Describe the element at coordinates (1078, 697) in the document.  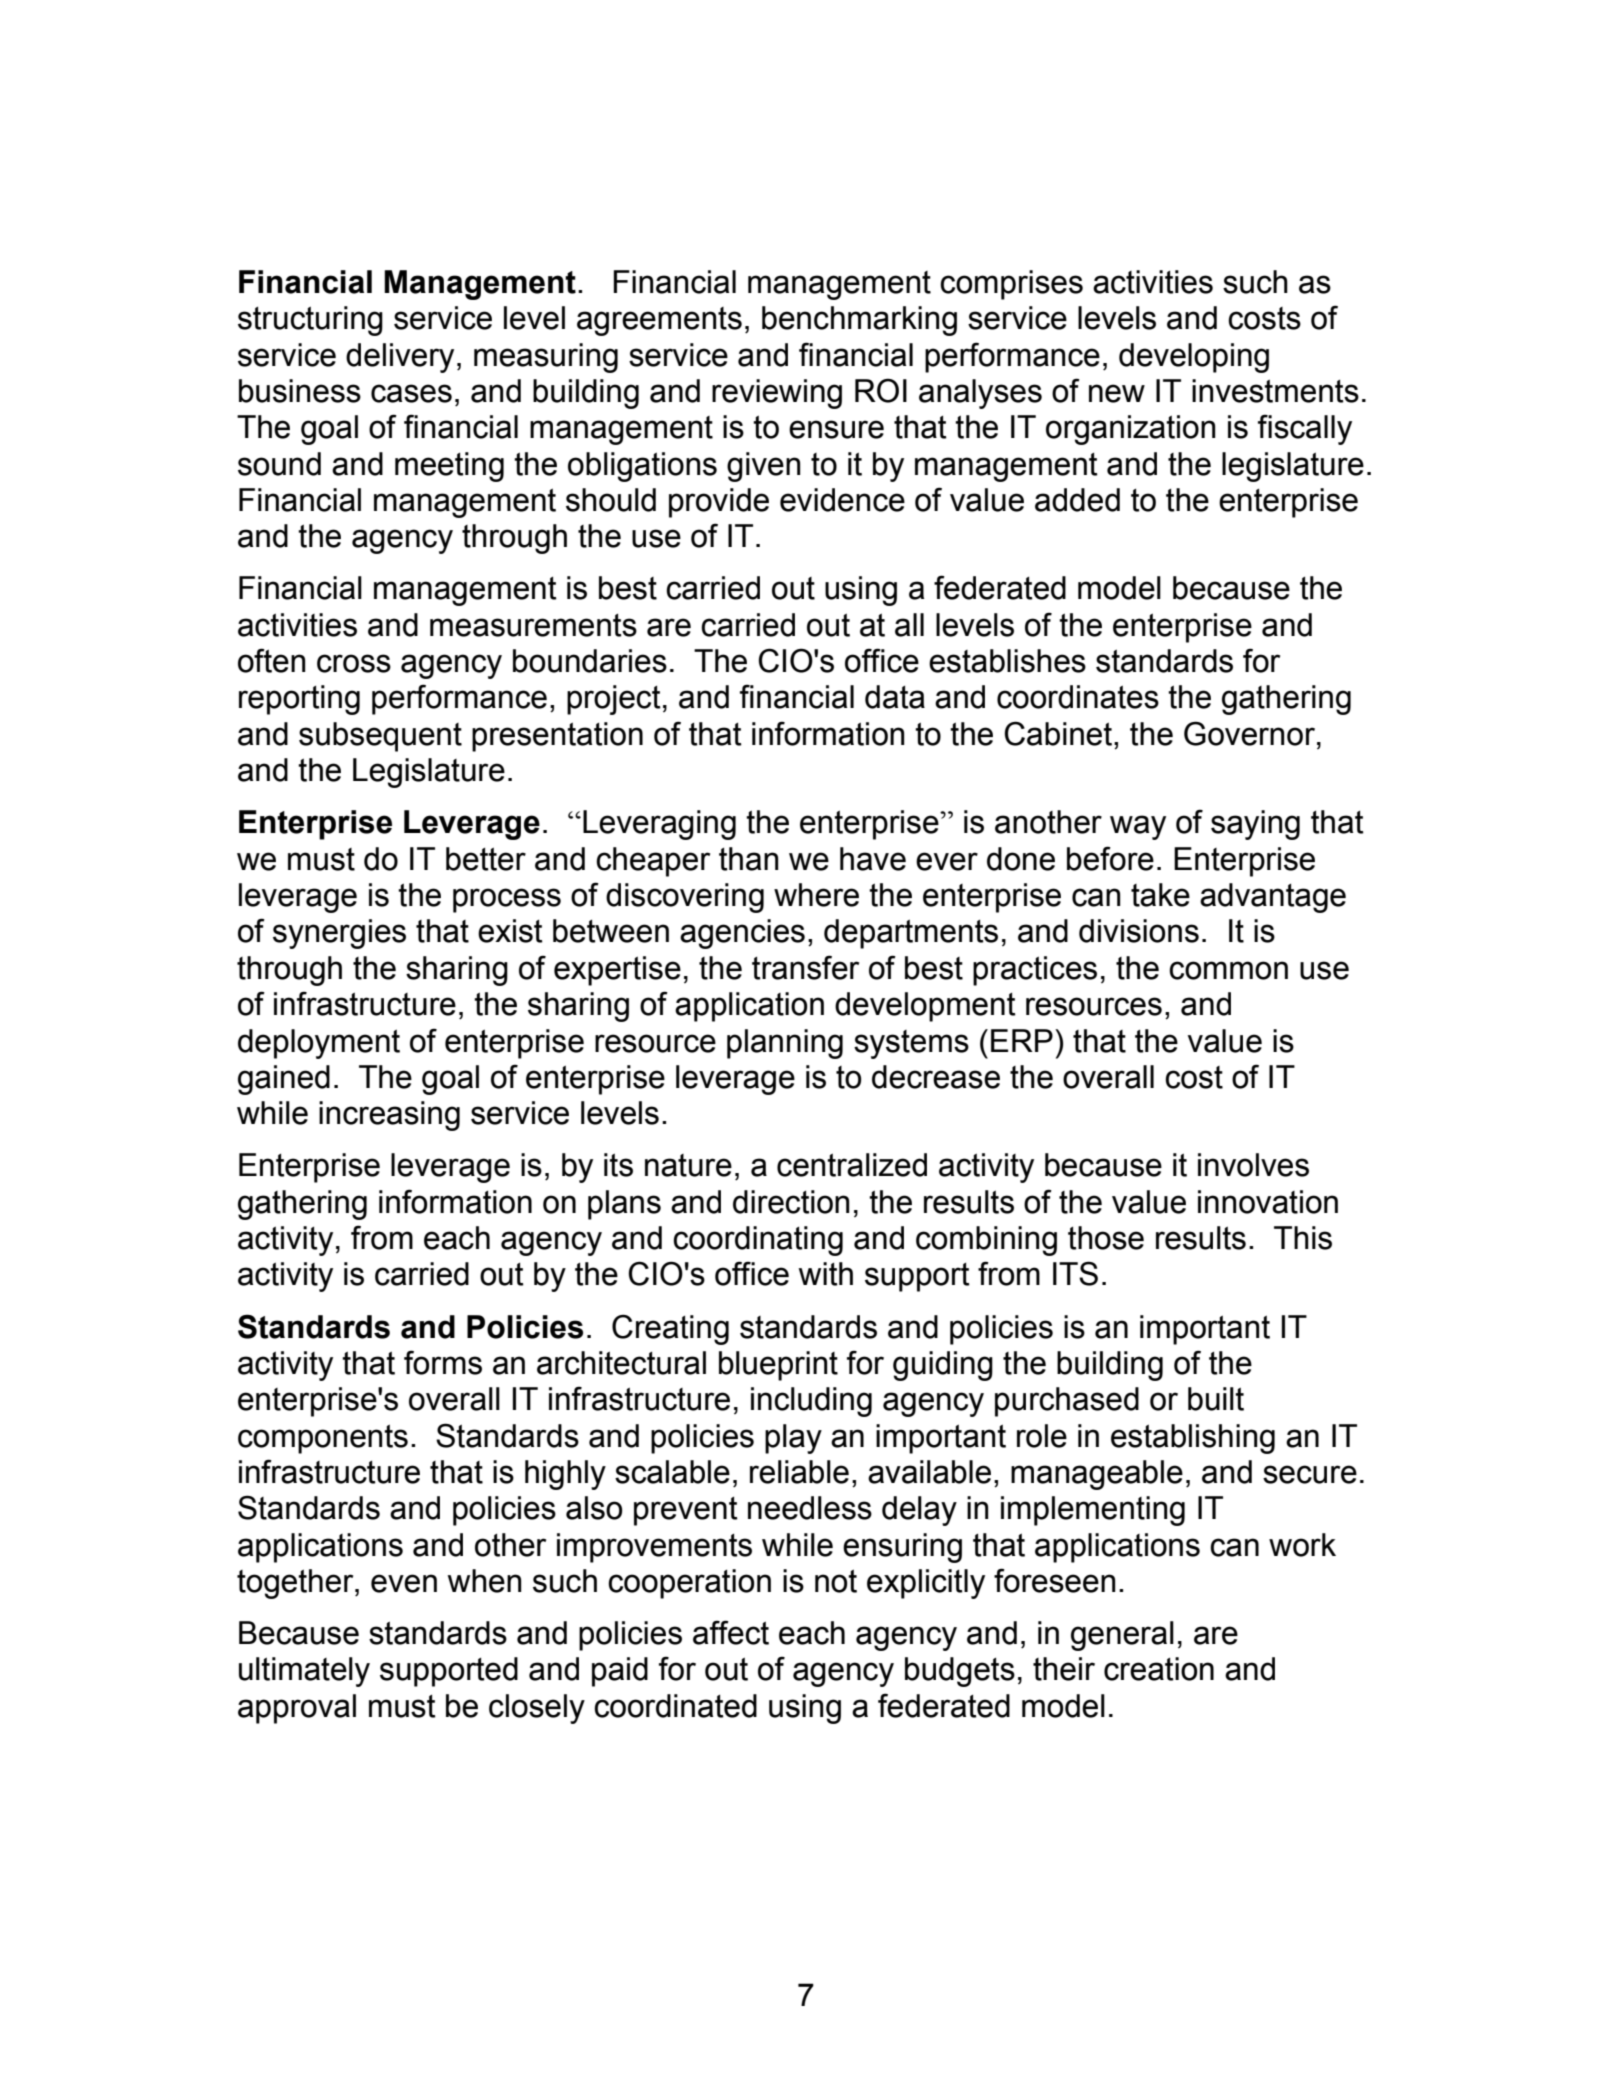
I see `coordinates` at that location.
